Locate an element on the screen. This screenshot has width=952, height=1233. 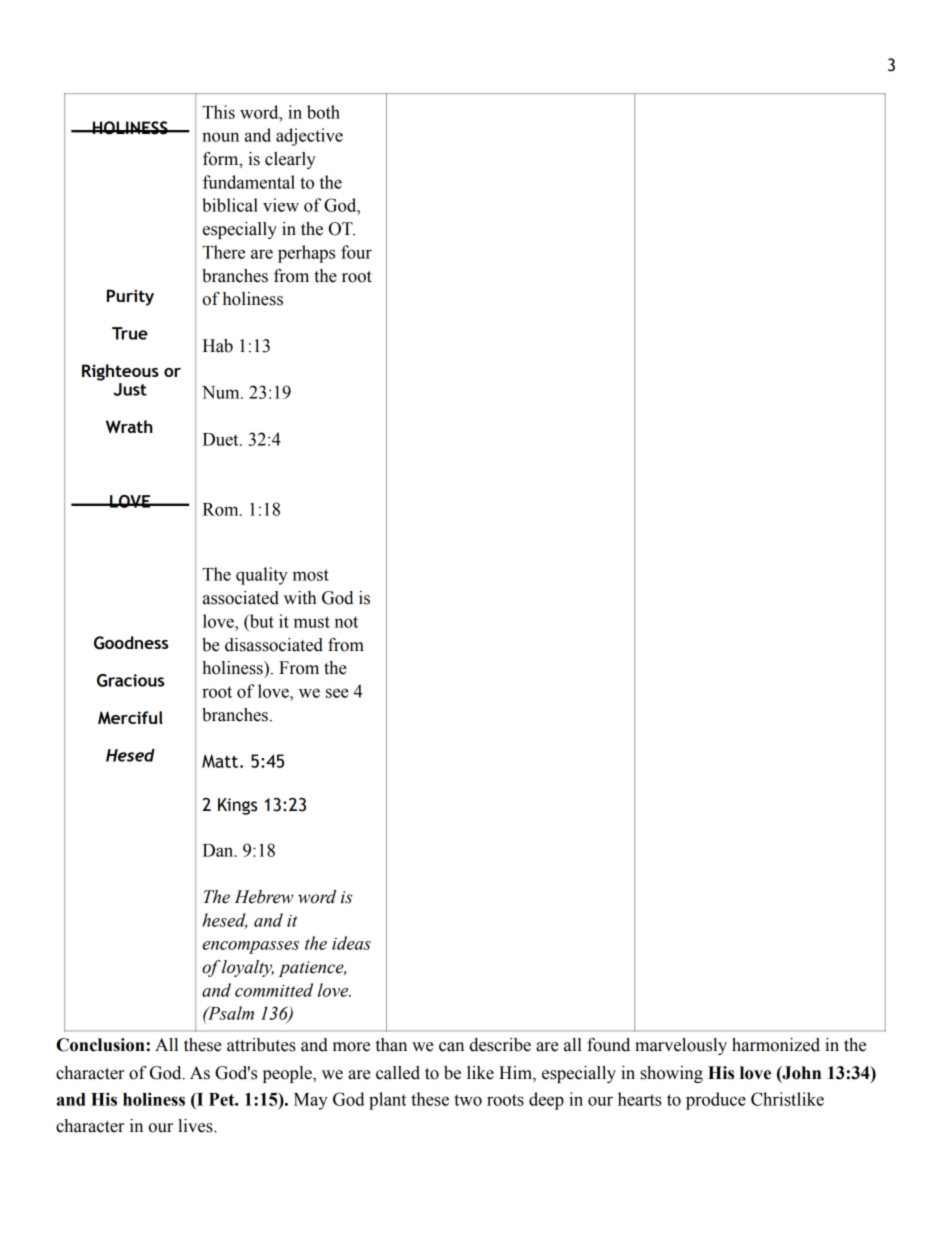
perhaps is located at coordinates (306, 254).
